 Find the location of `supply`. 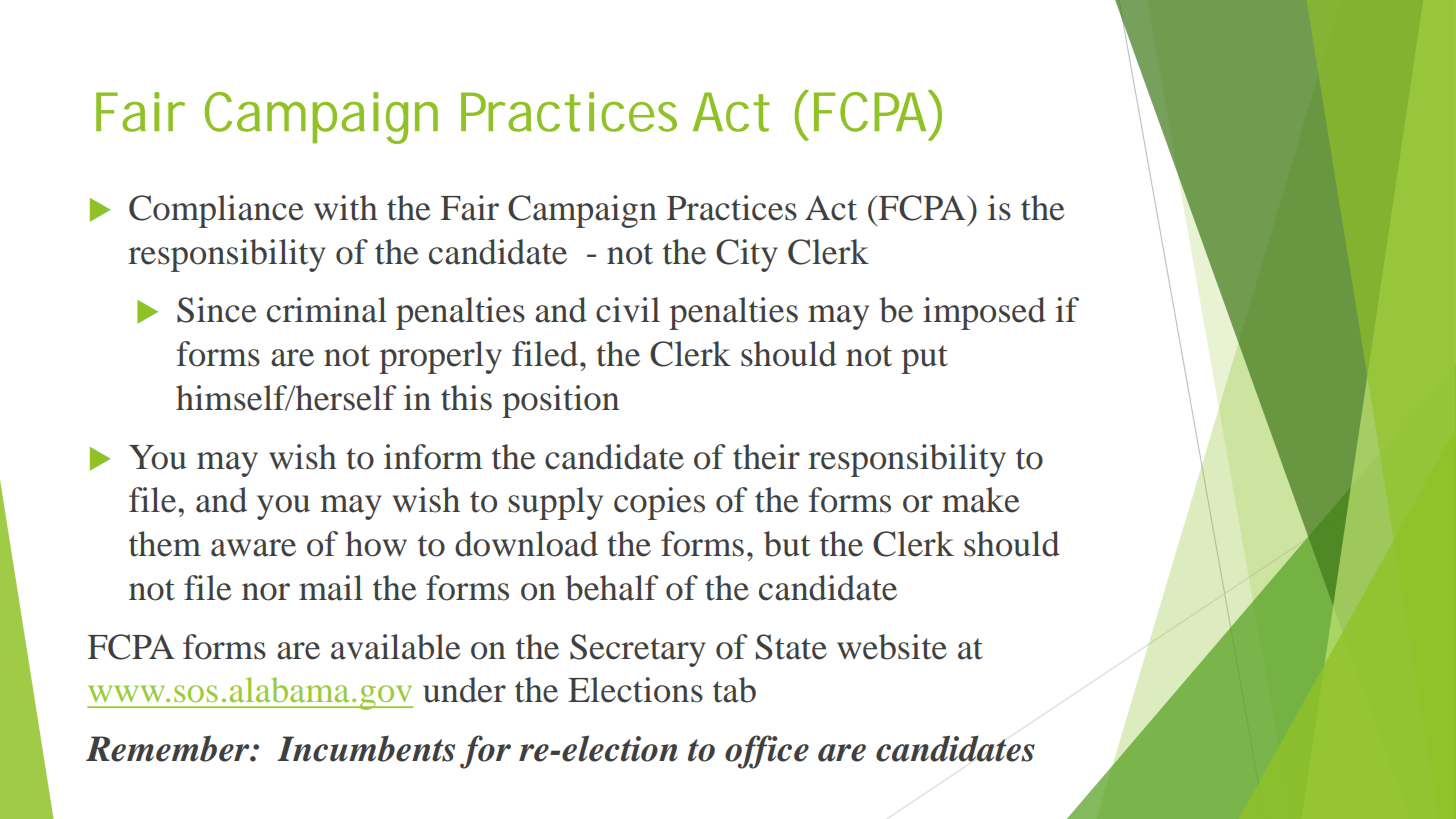

supply is located at coordinates (556, 503).
